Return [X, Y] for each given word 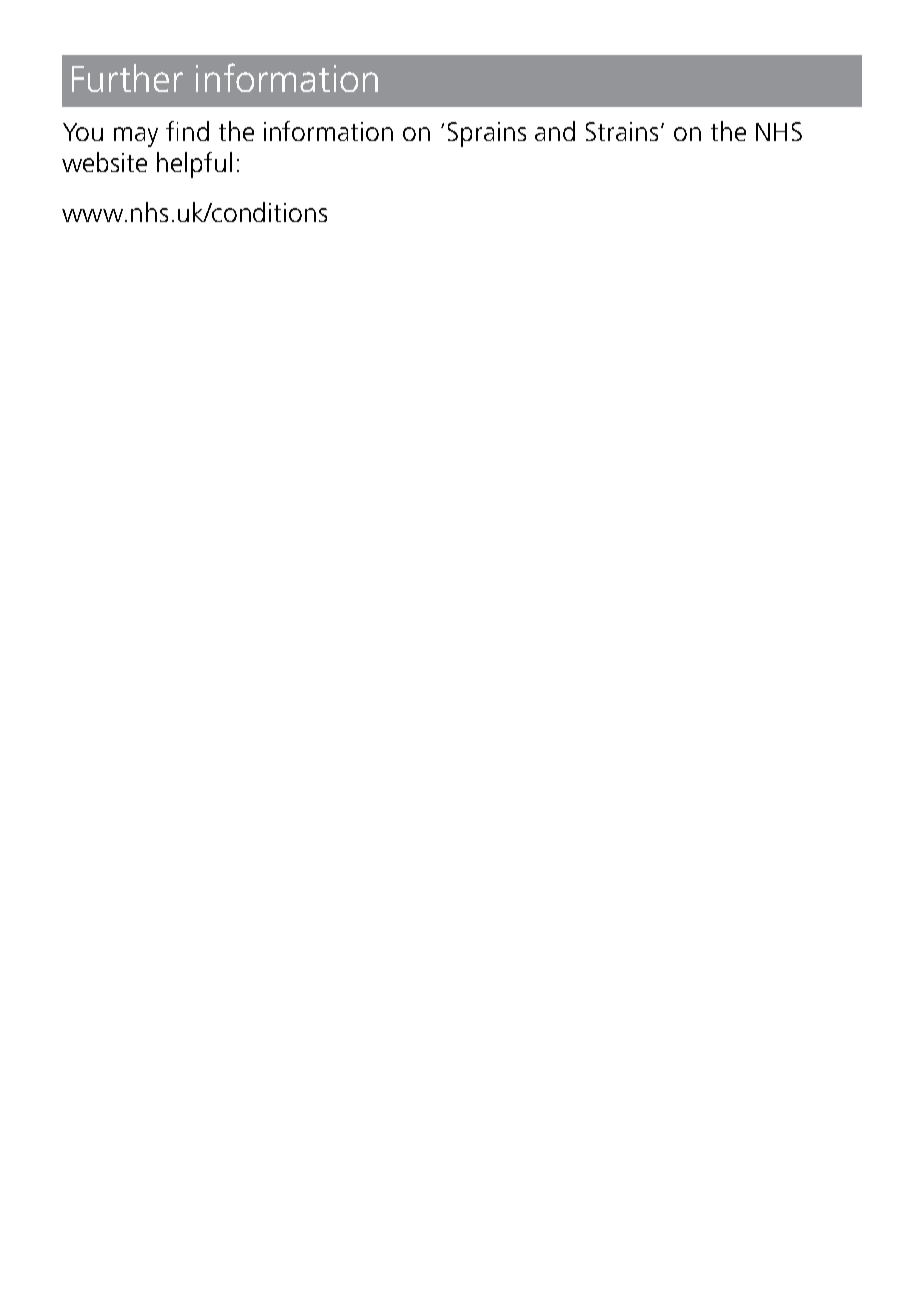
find [187, 131]
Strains [622, 131]
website [104, 162]
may [136, 137]
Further [127, 78]
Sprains [487, 134]
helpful [194, 165]
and [555, 131]
